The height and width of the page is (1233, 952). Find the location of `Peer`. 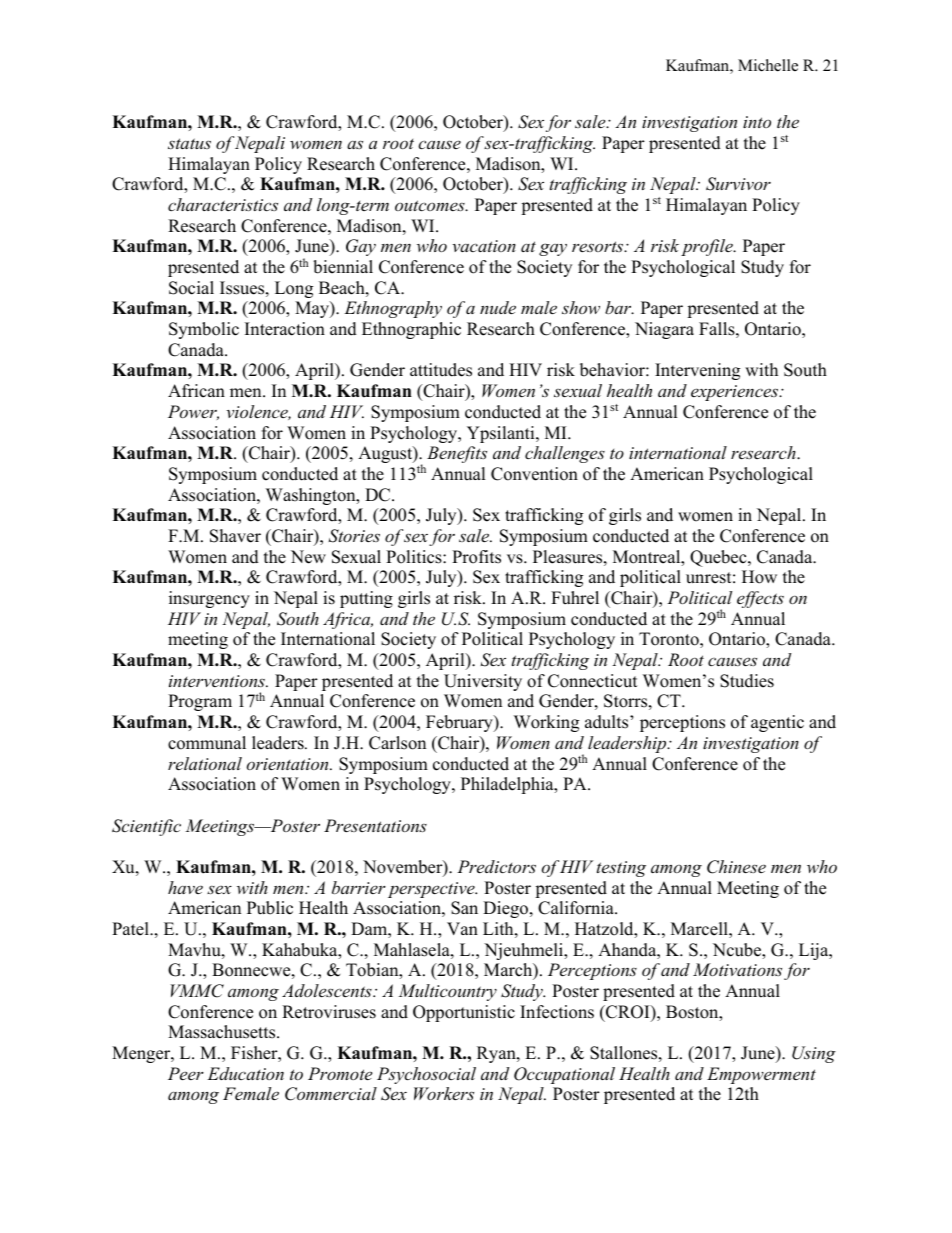

Peer is located at coordinates (186, 1073).
